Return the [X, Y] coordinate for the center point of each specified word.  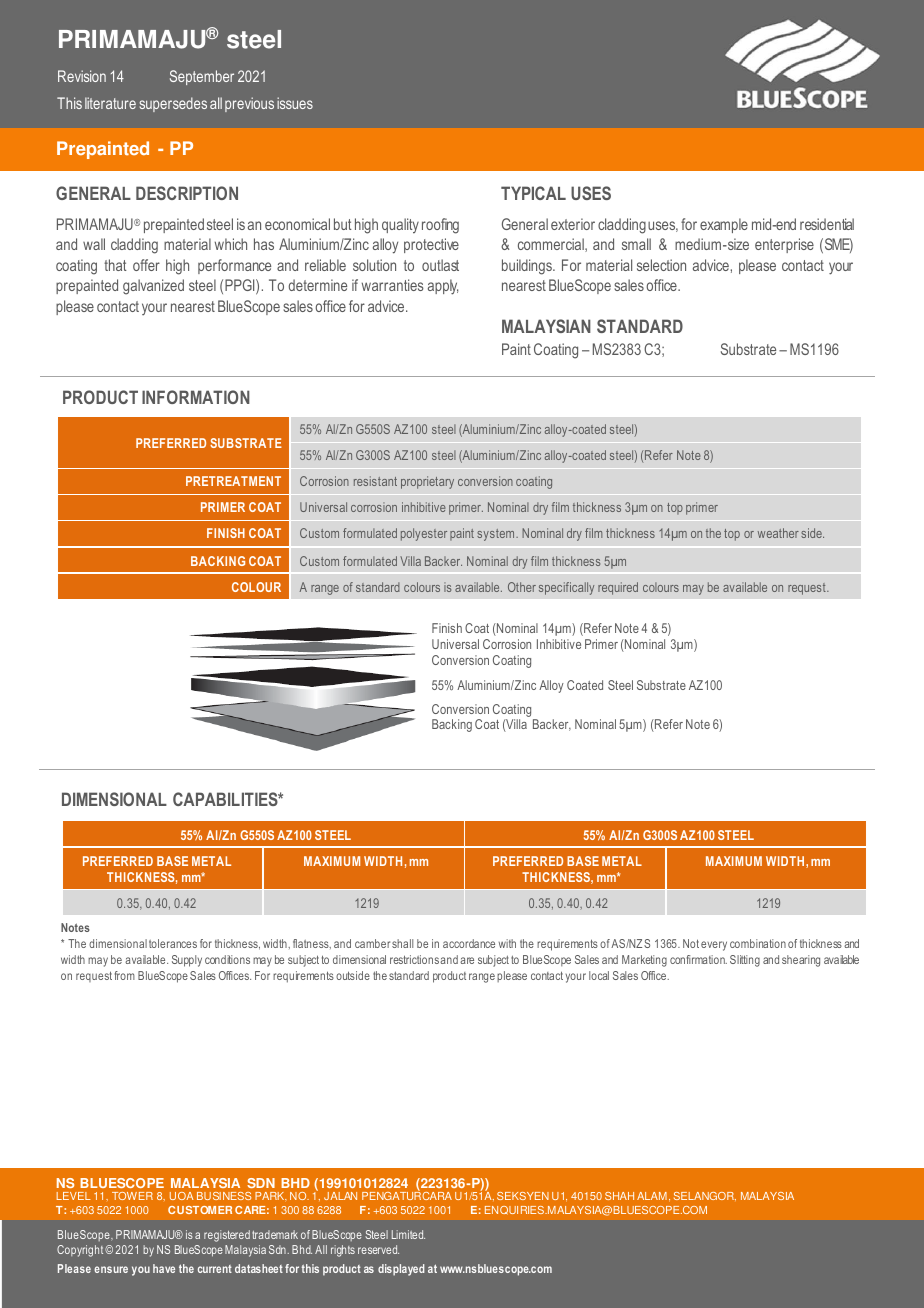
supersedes [173, 104]
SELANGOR [705, 1196]
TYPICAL [533, 193]
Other [522, 587]
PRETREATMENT [233, 481]
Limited [408, 1234]
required [618, 588]
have [164, 1268]
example [724, 225]
